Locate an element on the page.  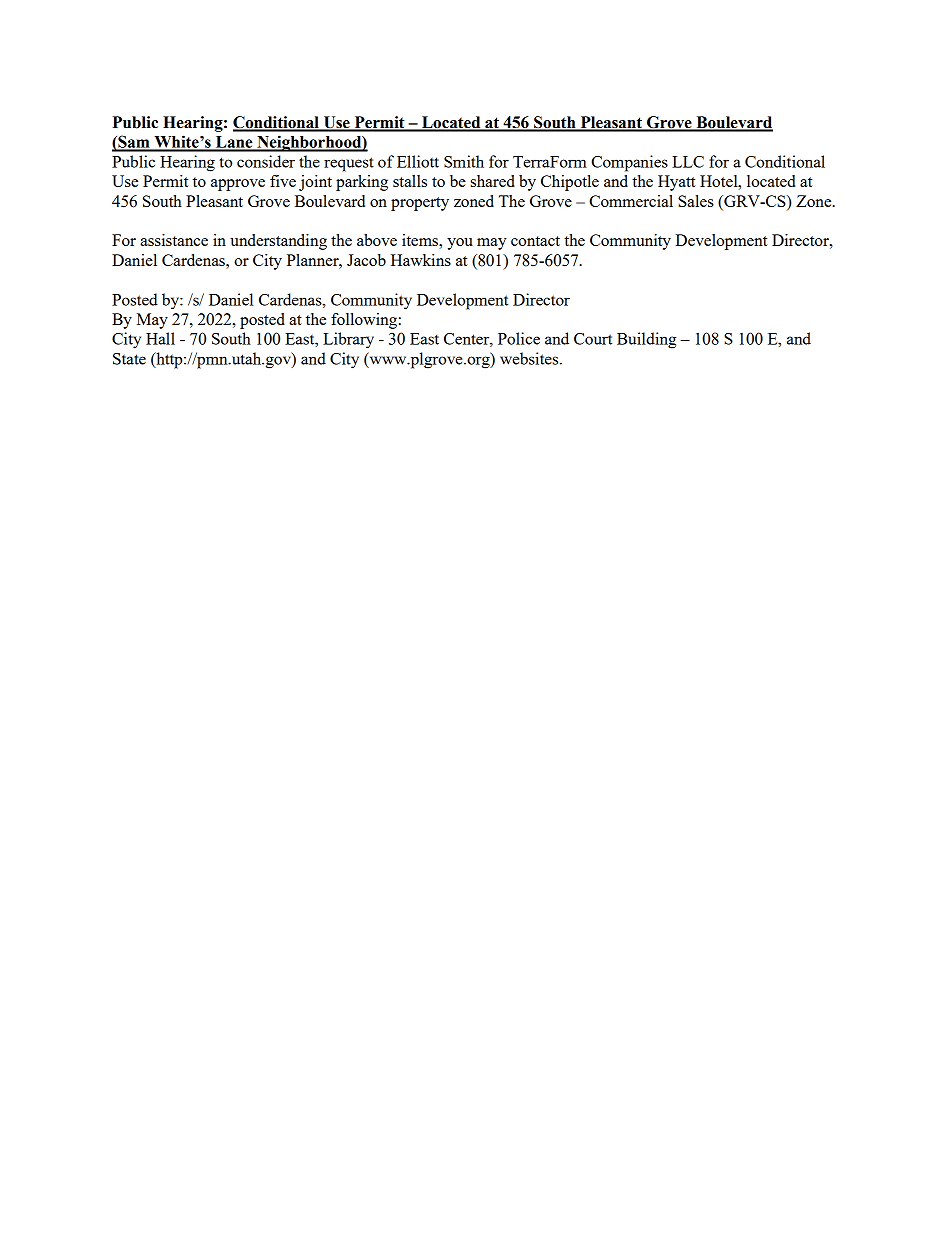
State is located at coordinates (129, 359).
